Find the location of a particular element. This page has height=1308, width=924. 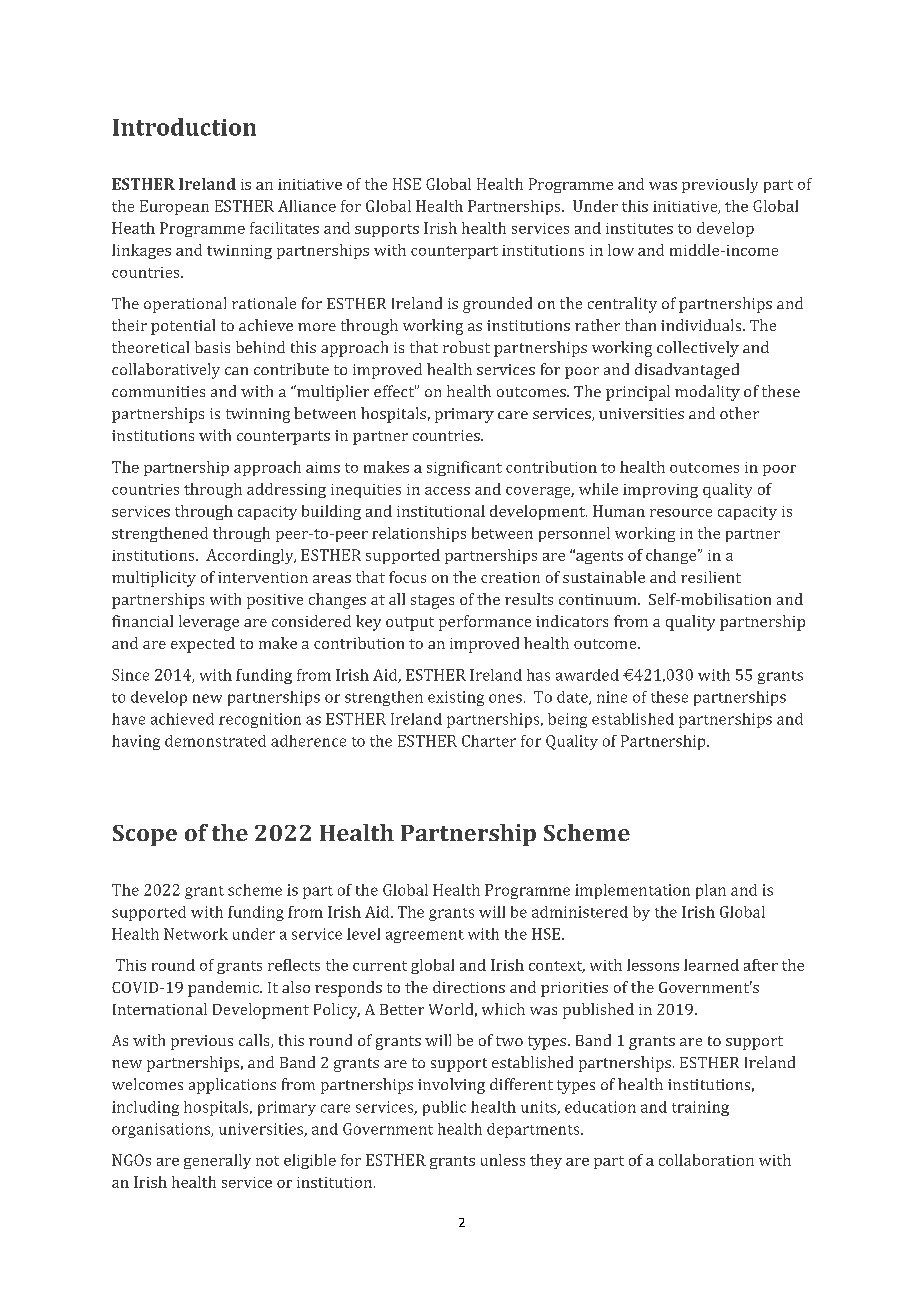

Introduction is located at coordinates (184, 127).
